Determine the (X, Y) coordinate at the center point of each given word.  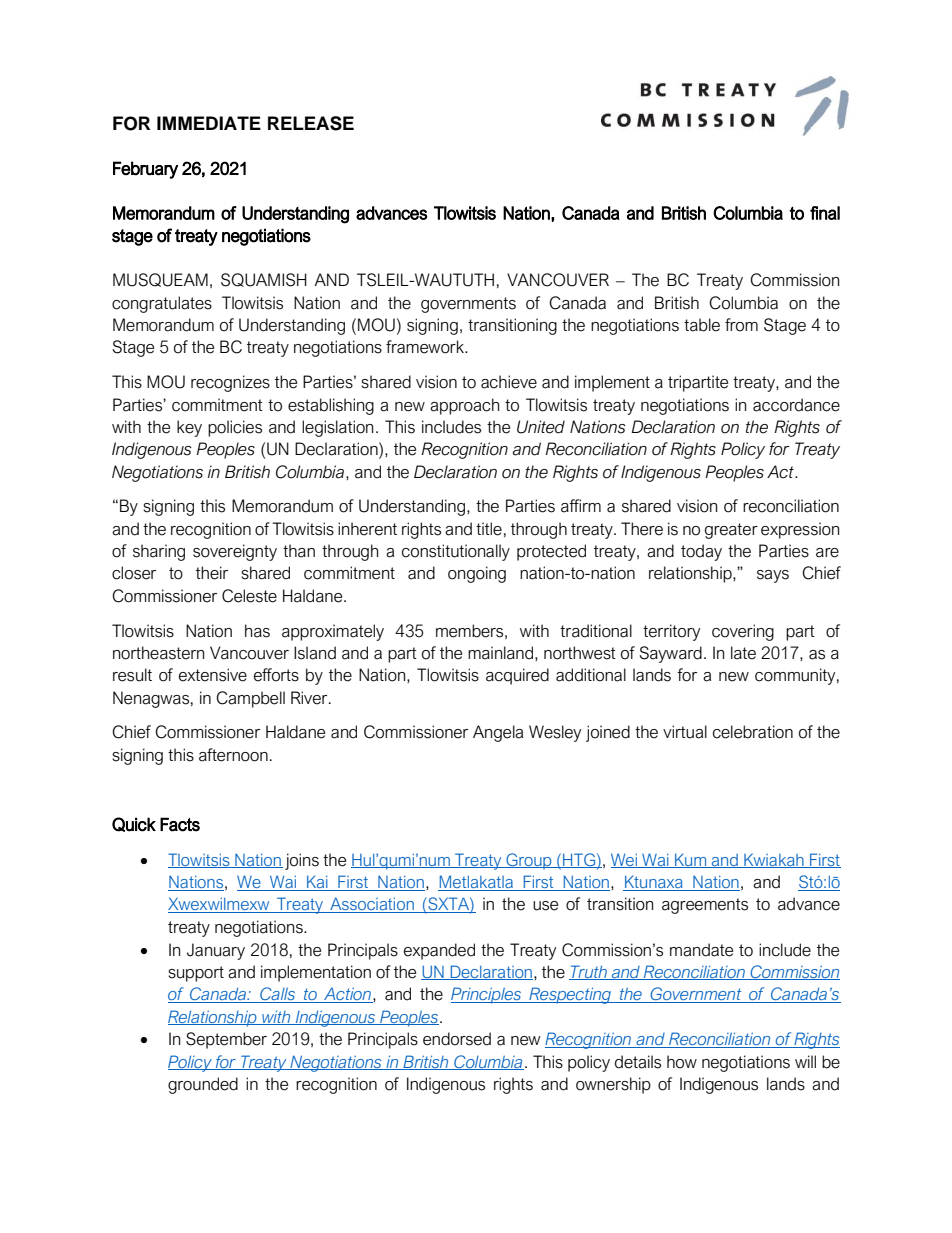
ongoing (477, 574)
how (682, 1062)
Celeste (249, 596)
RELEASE (311, 123)
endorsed (457, 1039)
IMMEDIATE (209, 123)
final (825, 213)
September (226, 1040)
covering (743, 632)
